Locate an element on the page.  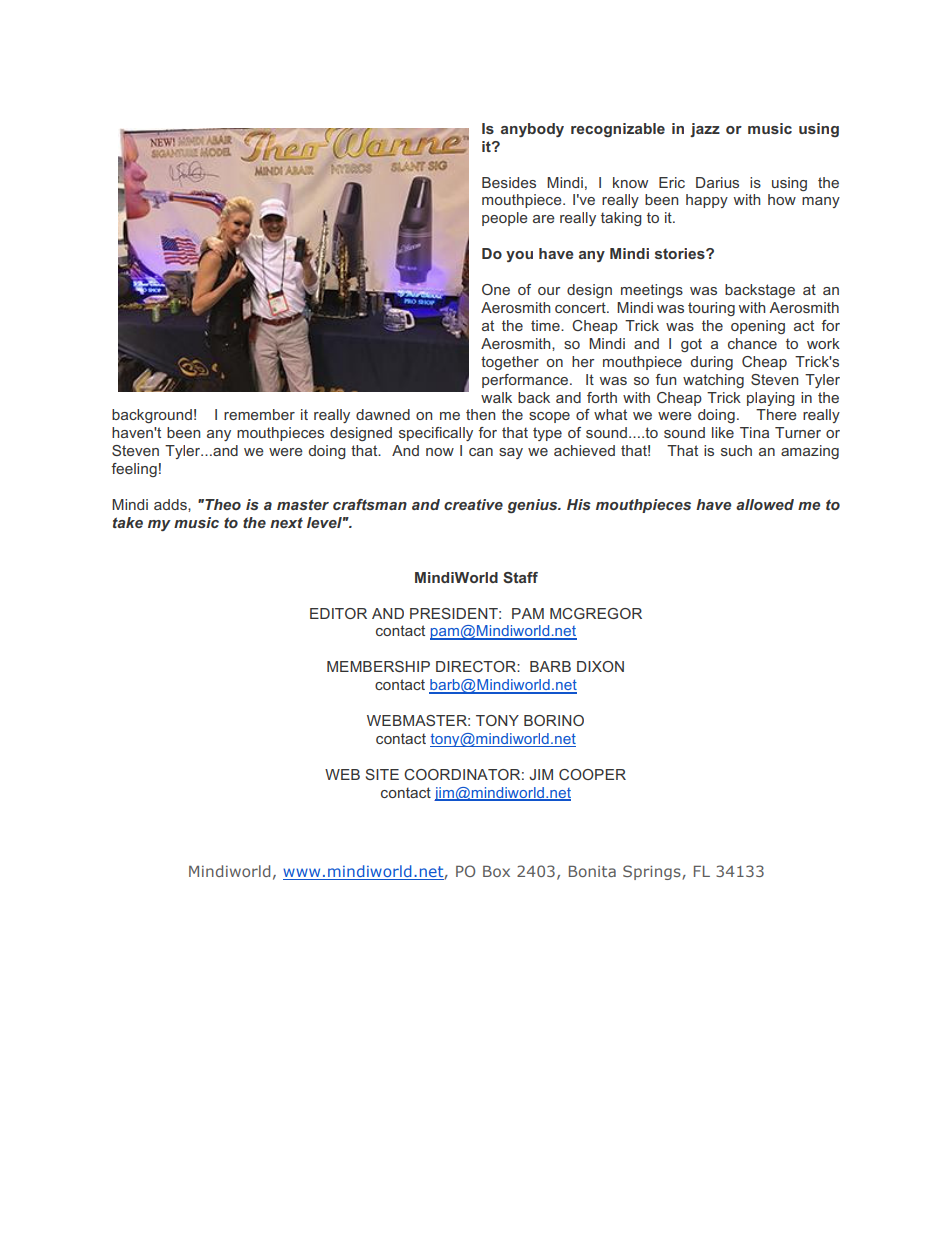
DIXON is located at coordinates (600, 666).
